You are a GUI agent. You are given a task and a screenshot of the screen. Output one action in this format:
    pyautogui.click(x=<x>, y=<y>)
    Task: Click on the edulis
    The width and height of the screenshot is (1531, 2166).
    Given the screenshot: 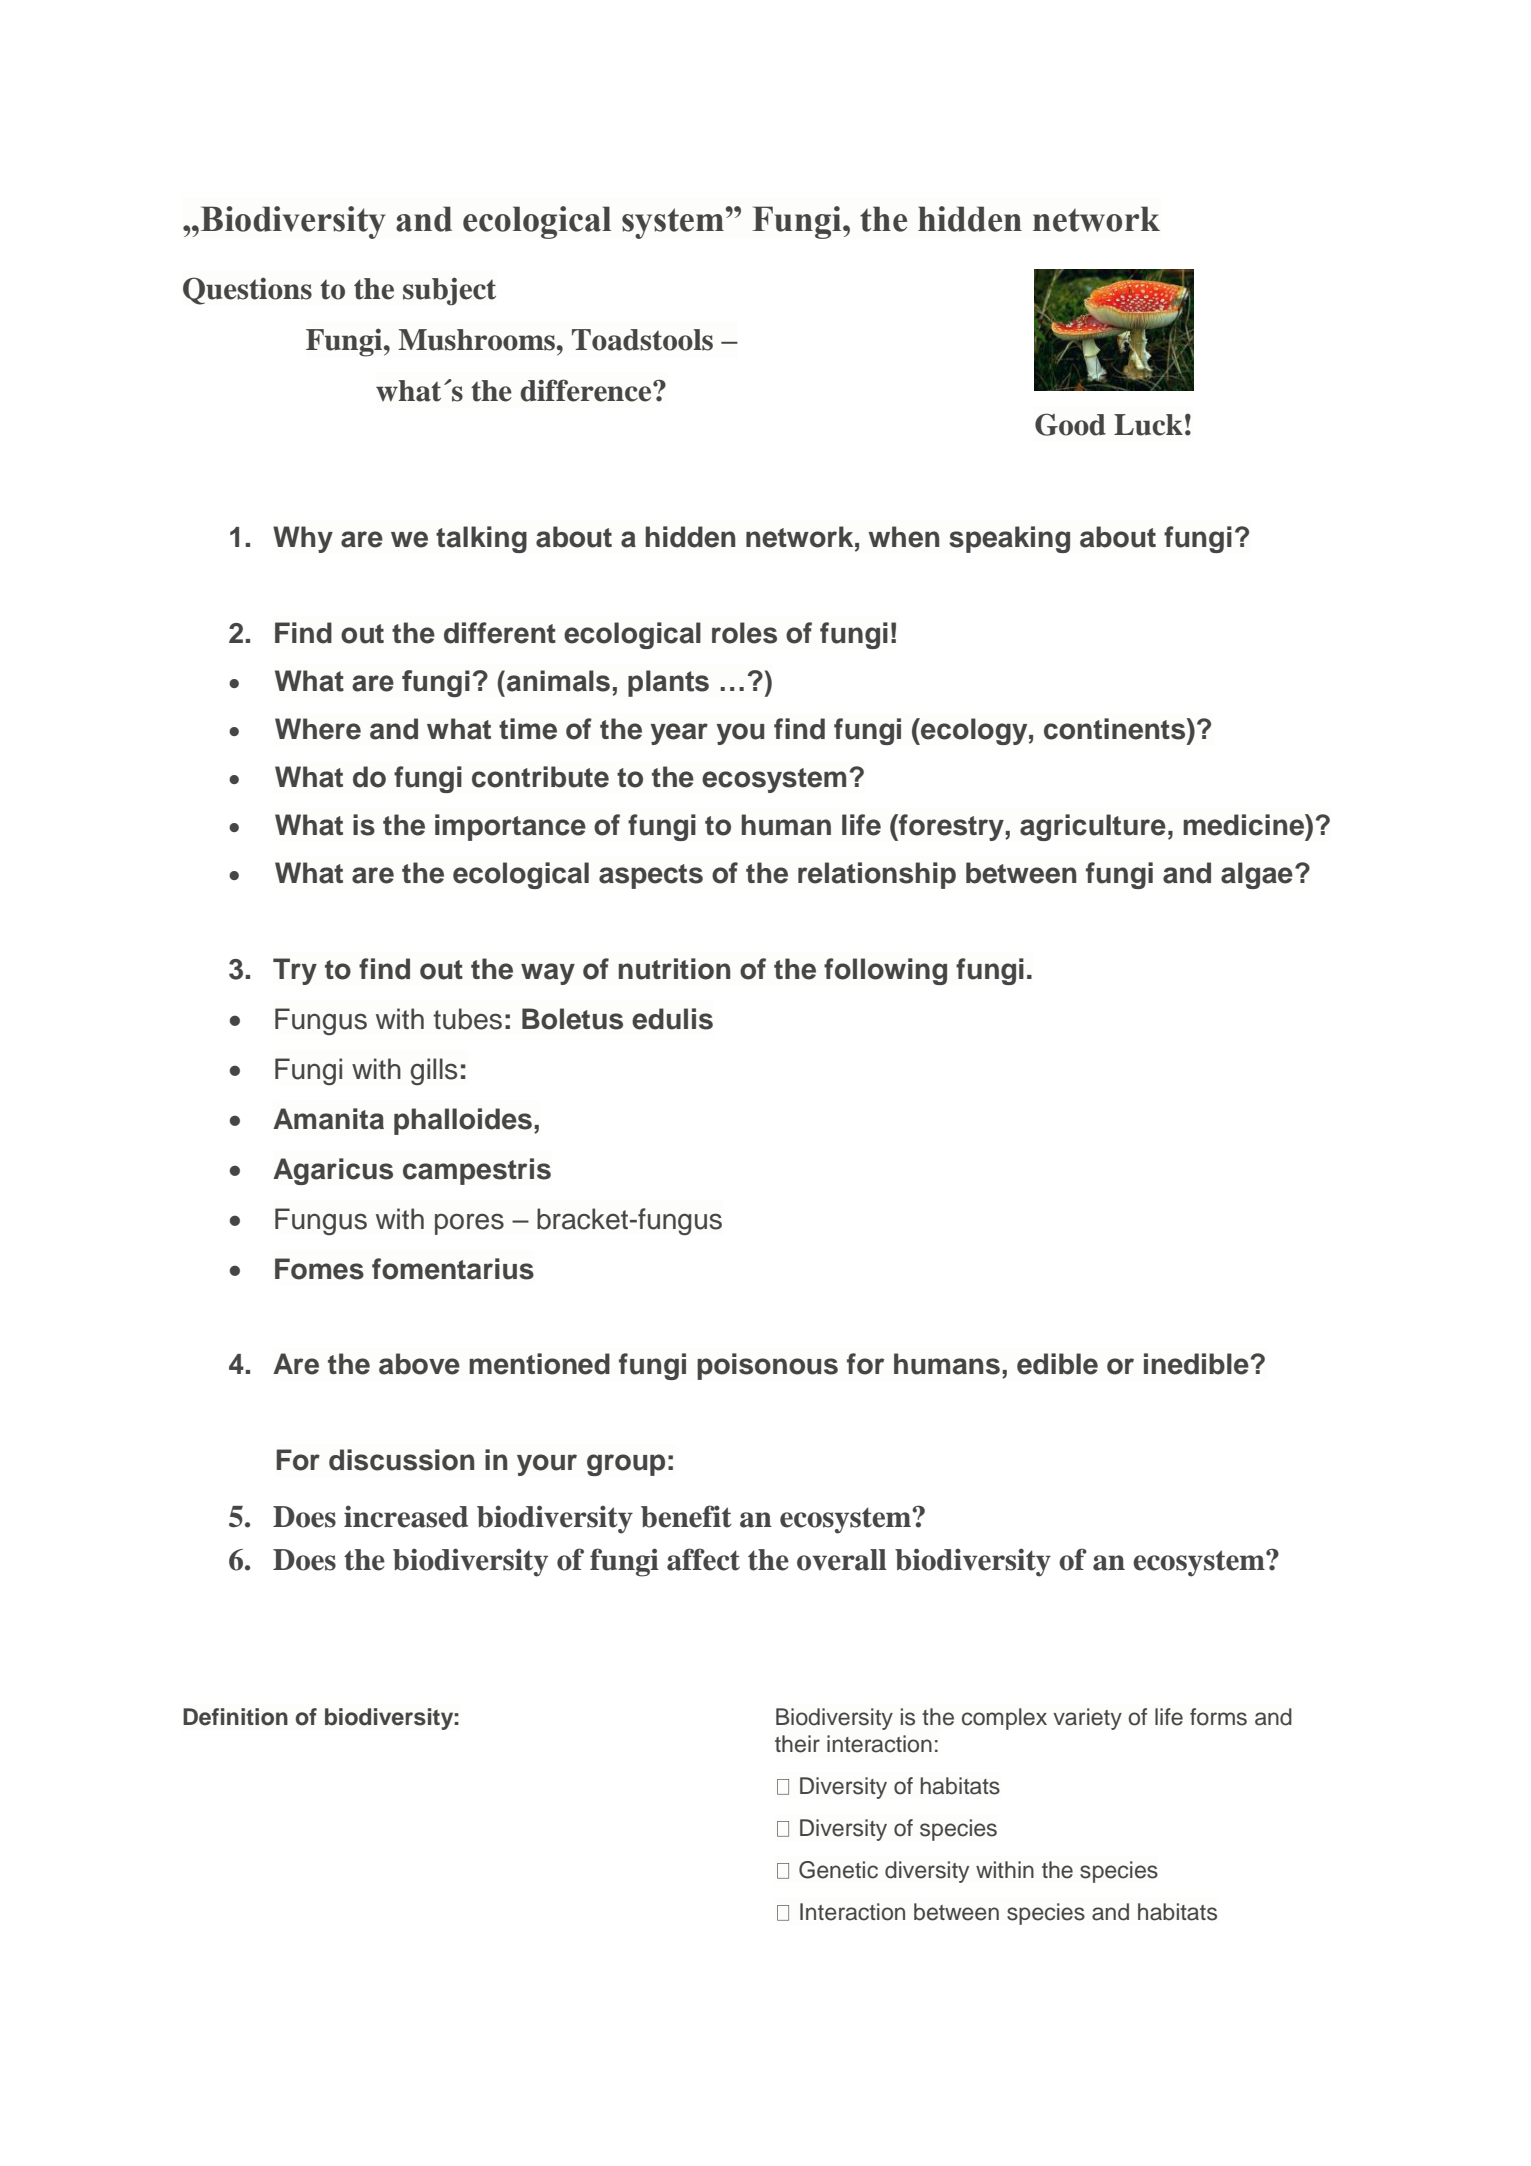 What is the action you would take?
    pyautogui.click(x=672, y=1019)
